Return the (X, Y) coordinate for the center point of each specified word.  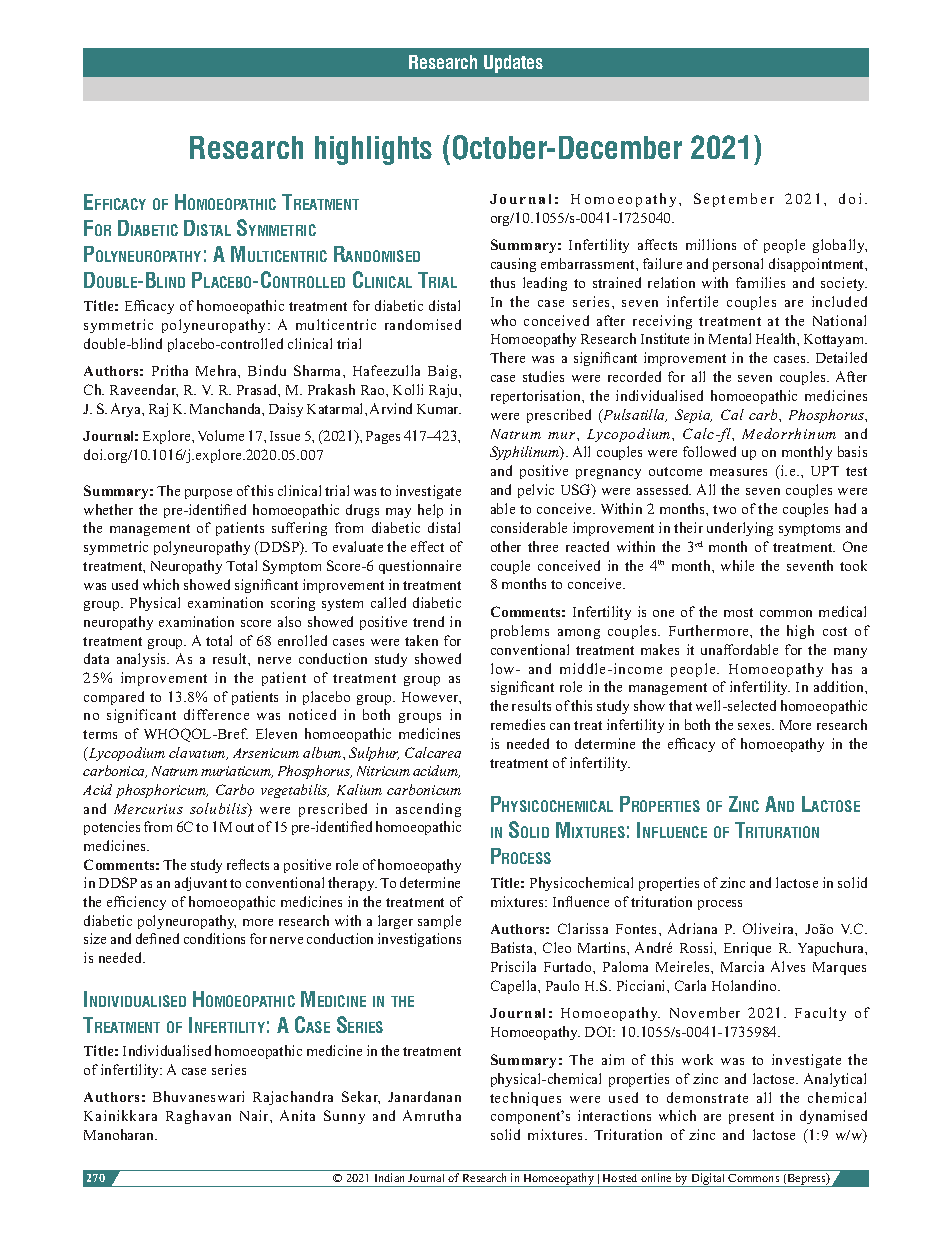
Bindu (267, 370)
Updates (513, 64)
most (738, 612)
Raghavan (198, 1117)
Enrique (747, 949)
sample (439, 922)
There (507, 357)
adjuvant (201, 884)
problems (520, 632)
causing (513, 265)
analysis (143, 660)
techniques (525, 1099)
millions (711, 244)
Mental (730, 338)
